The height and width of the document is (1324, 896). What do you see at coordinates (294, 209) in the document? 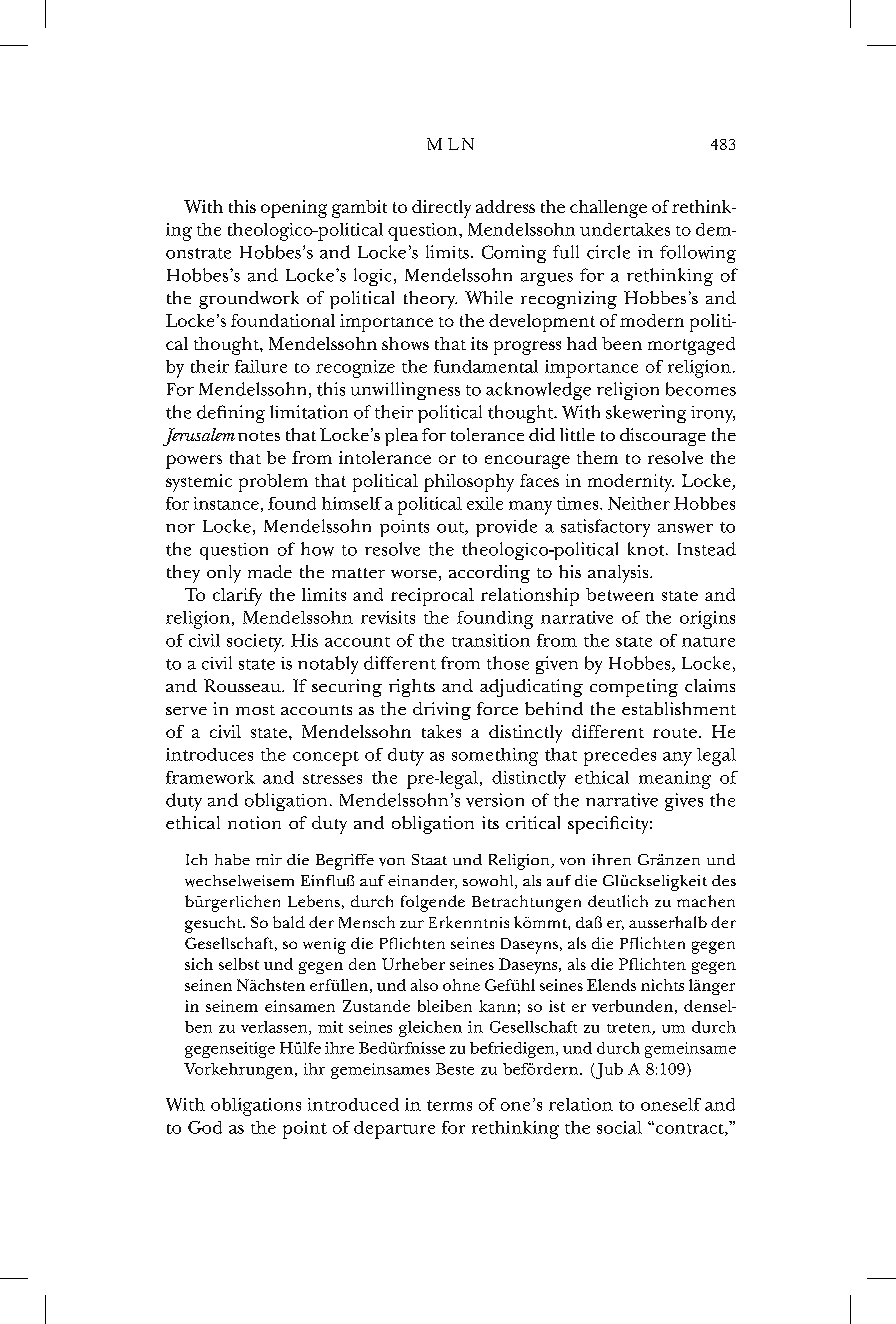
I see `opening` at bounding box center [294, 209].
